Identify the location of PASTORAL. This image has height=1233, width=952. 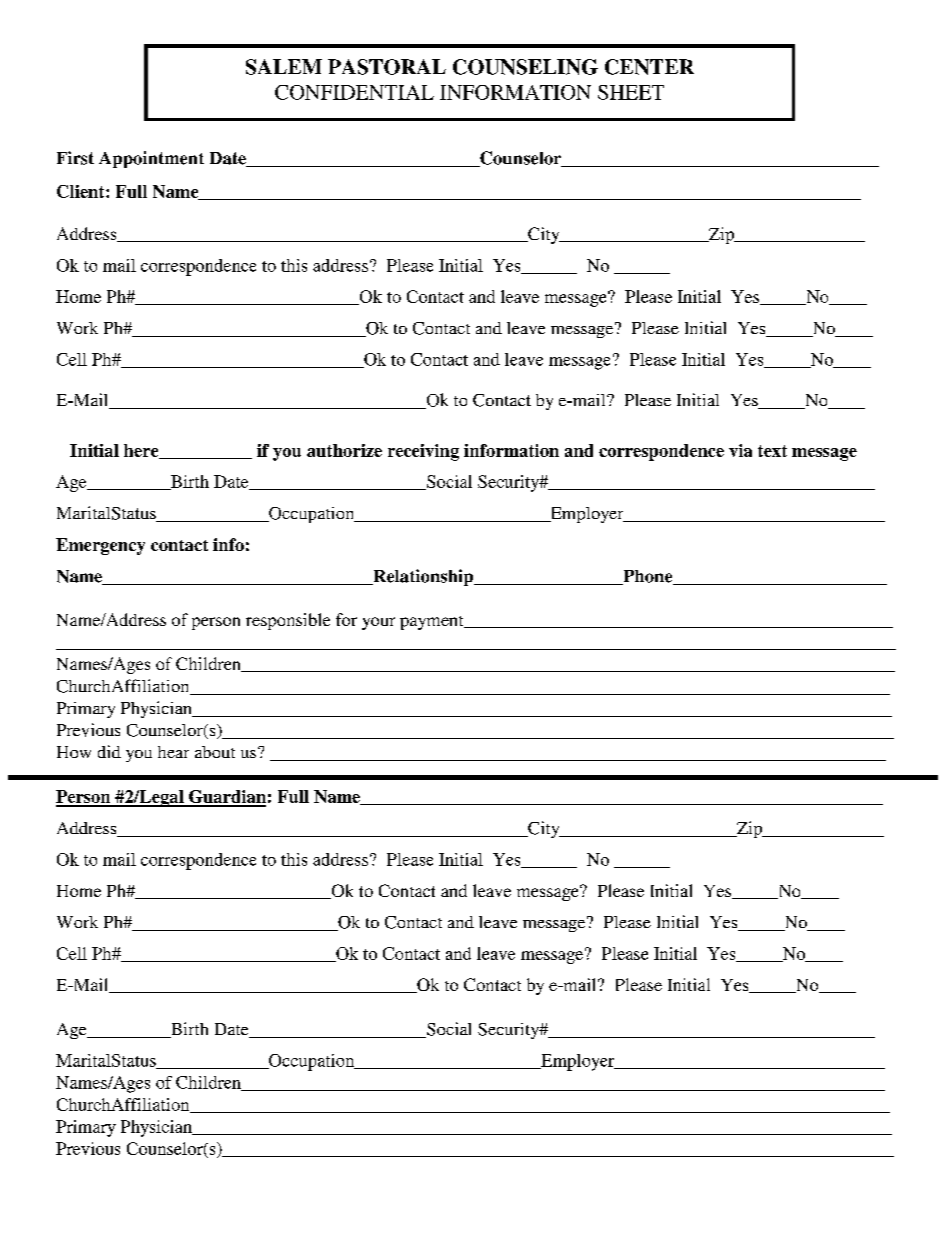
(387, 67).
